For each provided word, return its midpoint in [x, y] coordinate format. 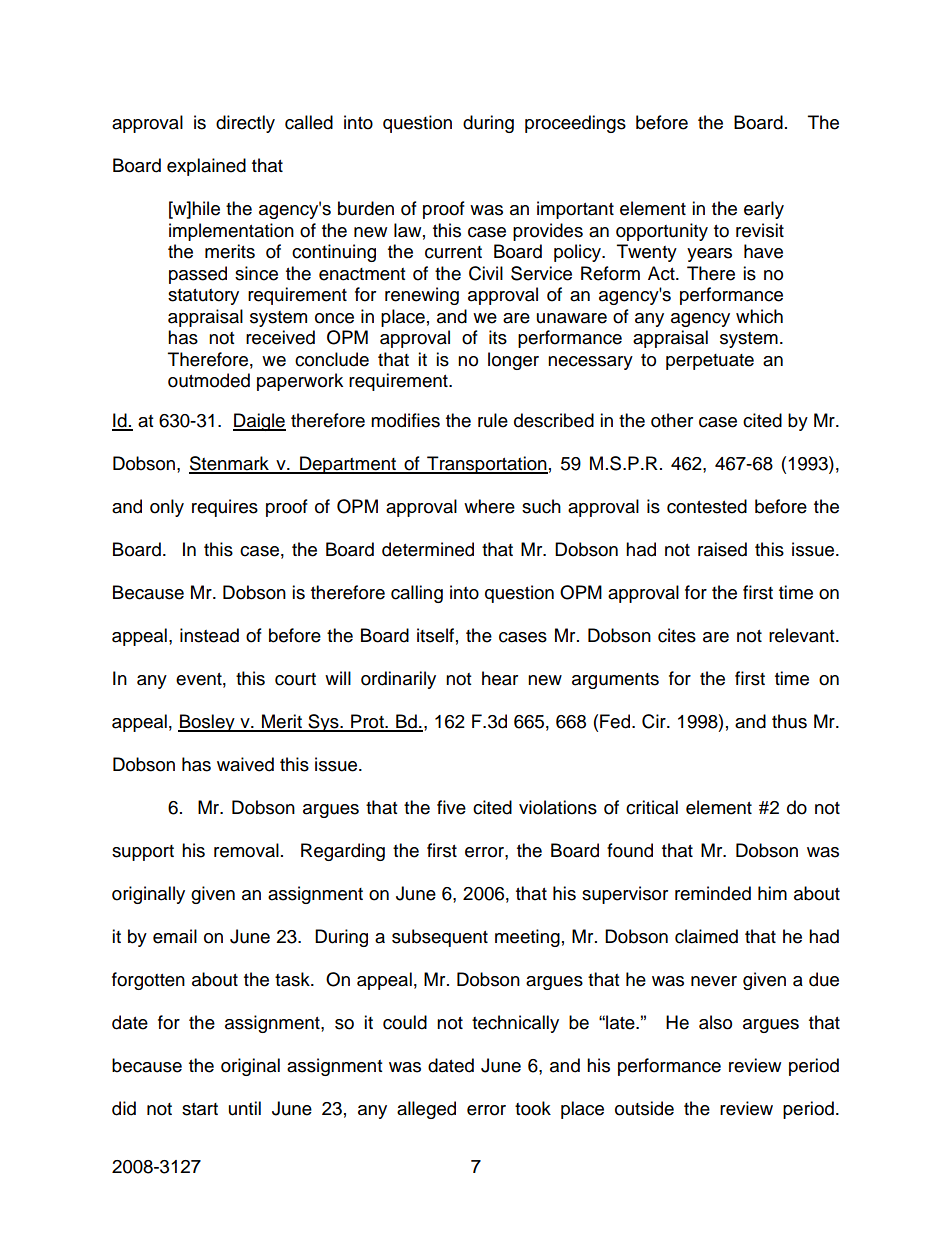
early [764, 210]
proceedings [575, 124]
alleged [426, 1110]
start [200, 1109]
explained [206, 167]
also [715, 1022]
